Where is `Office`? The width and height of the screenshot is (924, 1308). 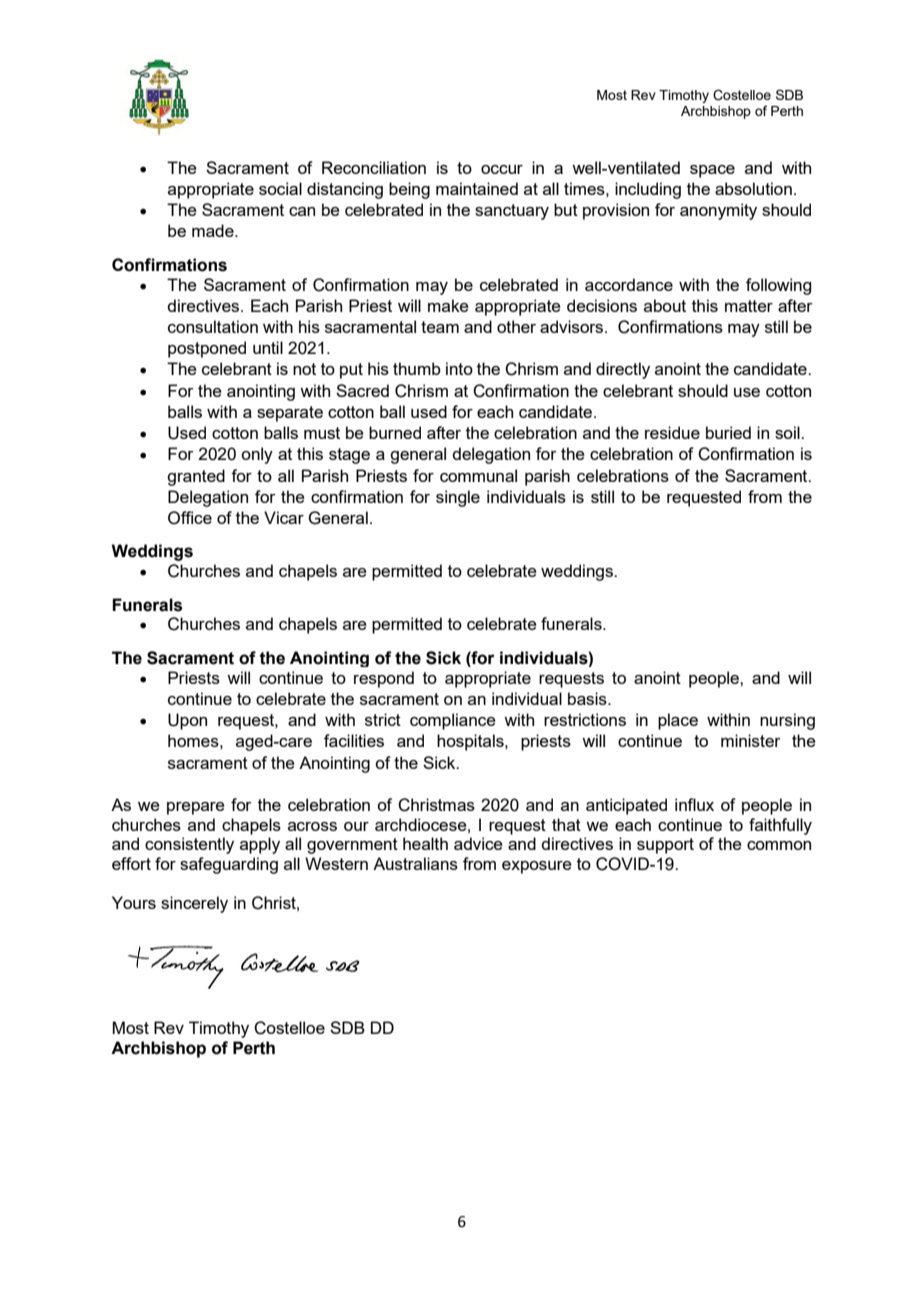 Office is located at coordinates (190, 518).
